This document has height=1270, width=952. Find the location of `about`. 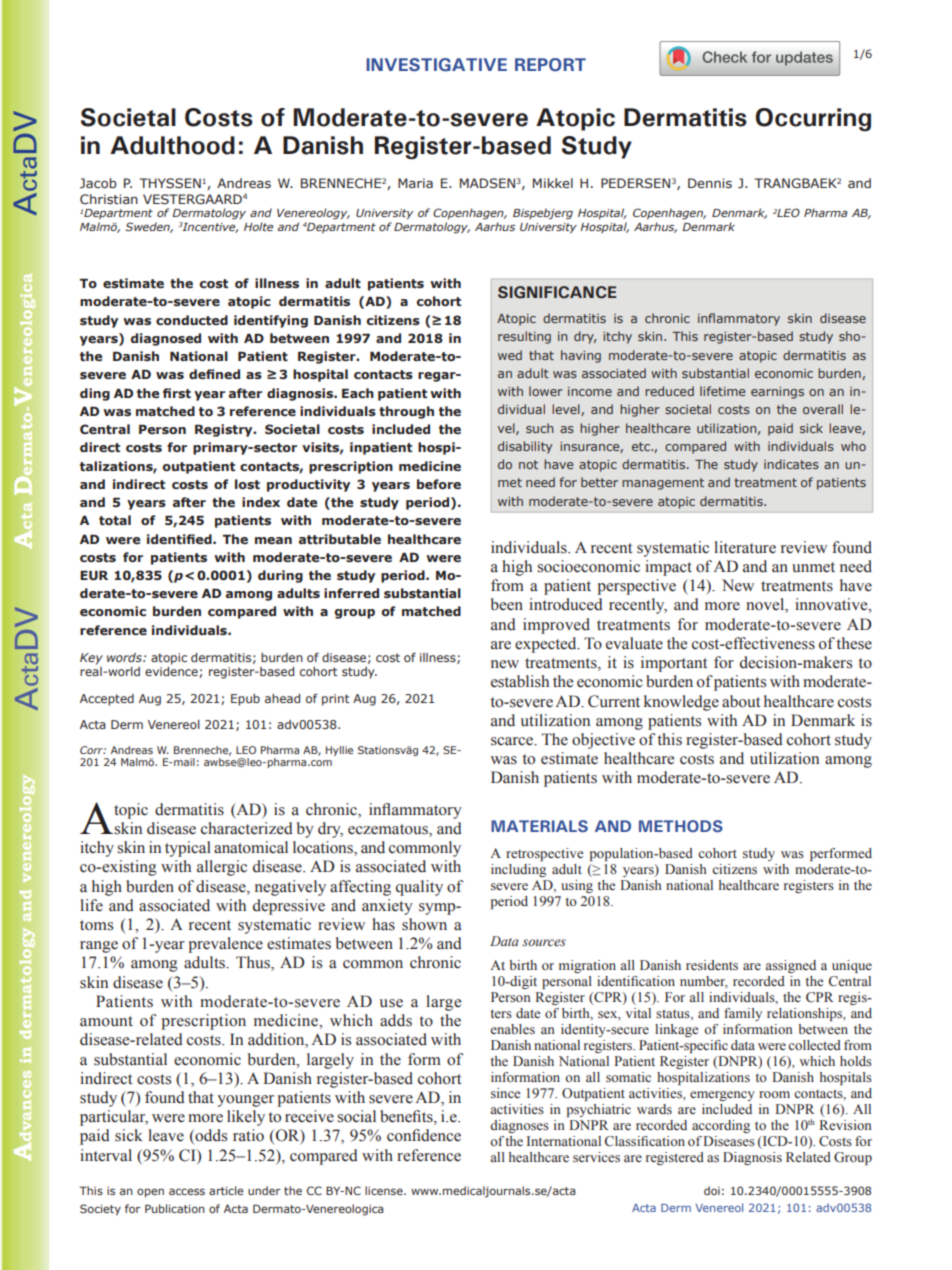

about is located at coordinates (741, 701).
